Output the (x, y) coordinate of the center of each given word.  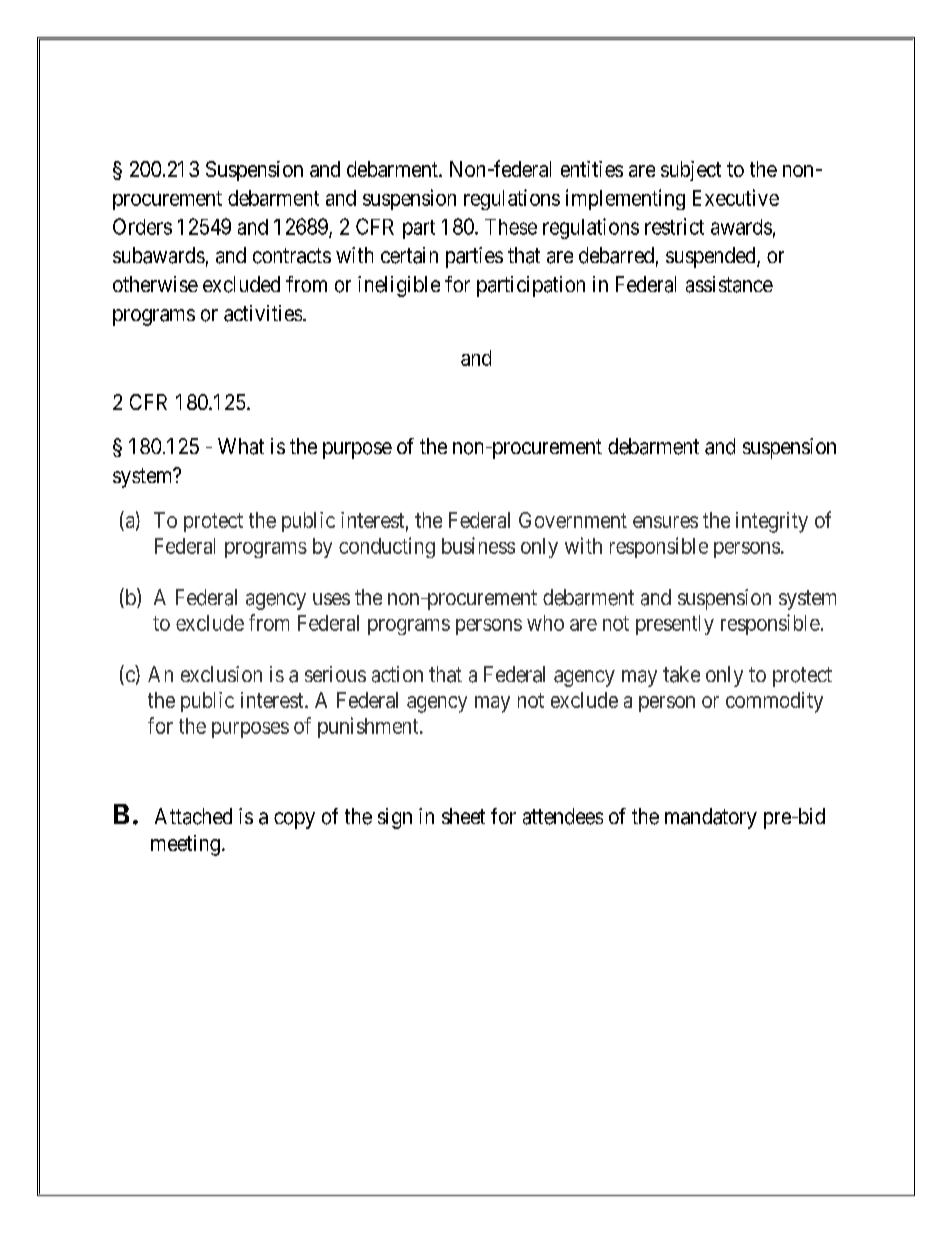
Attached (193, 816)
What (241, 446)
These (511, 227)
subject (691, 171)
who (545, 623)
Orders (142, 226)
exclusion (221, 674)
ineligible (399, 286)
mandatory (711, 818)
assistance (729, 284)
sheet (463, 816)
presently (675, 625)
